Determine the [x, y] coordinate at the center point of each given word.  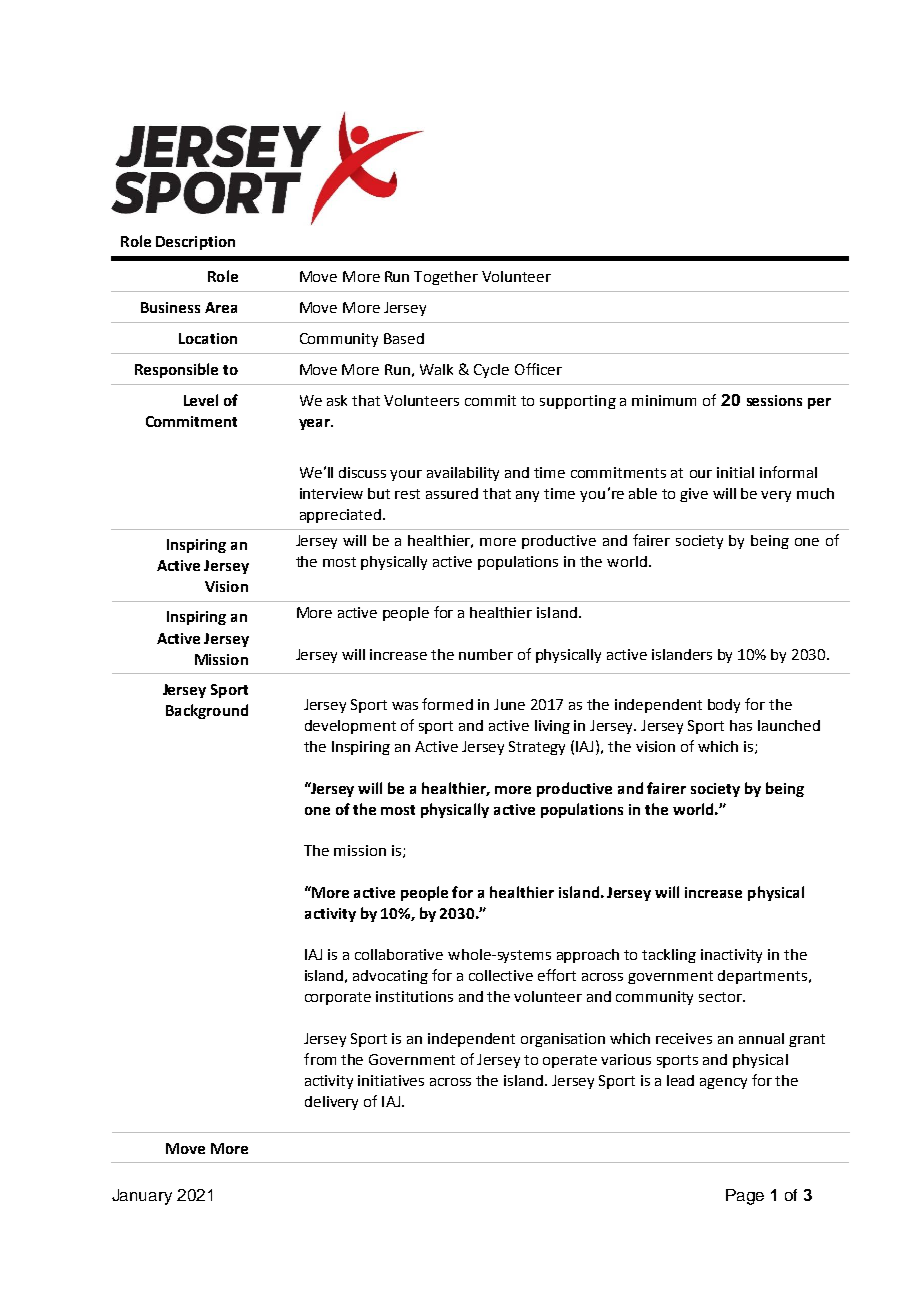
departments [762, 977]
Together [446, 278]
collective [501, 975]
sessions [774, 400]
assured [452, 493]
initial [735, 472]
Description [195, 243]
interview [331, 493]
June [509, 704]
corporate [338, 998]
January [142, 1197]
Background [207, 711]
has [741, 725]
